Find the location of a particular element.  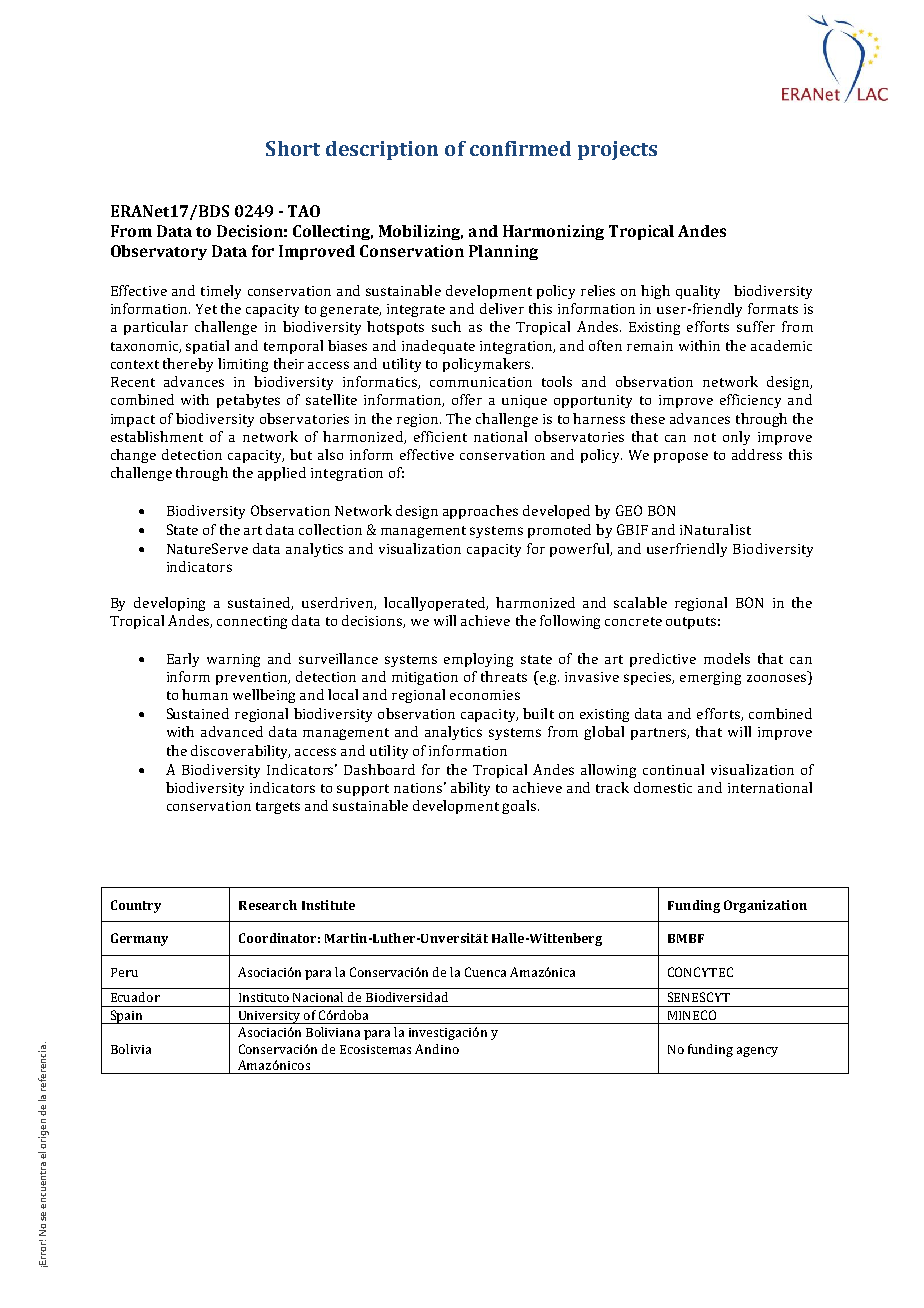

University is located at coordinates (269, 1017).
